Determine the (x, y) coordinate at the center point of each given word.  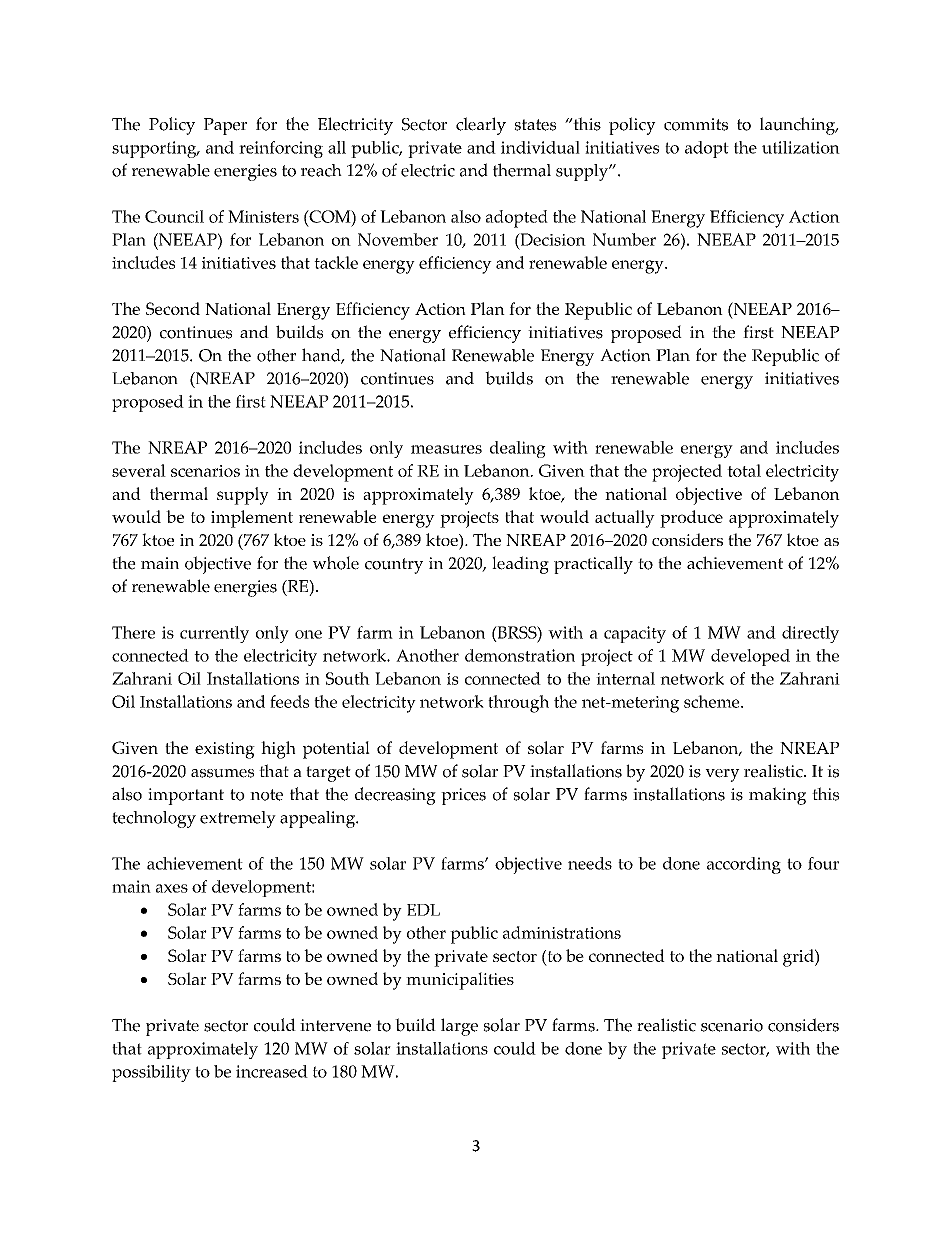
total (744, 470)
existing (225, 750)
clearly (481, 126)
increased (272, 1071)
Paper (225, 126)
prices (463, 796)
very (722, 775)
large (459, 1027)
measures (446, 449)
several (139, 470)
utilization (801, 147)
